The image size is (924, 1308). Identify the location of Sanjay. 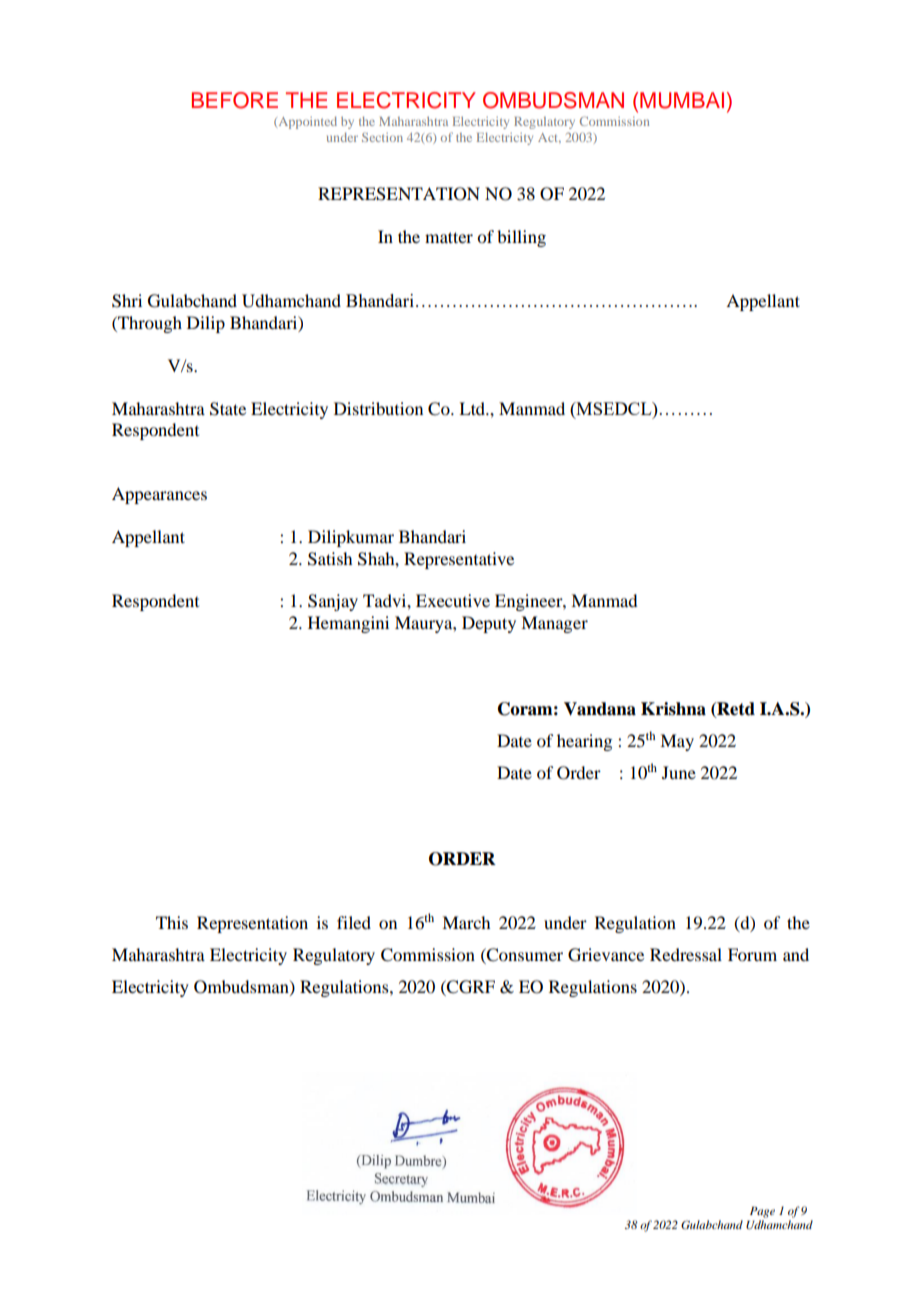
(333, 602).
